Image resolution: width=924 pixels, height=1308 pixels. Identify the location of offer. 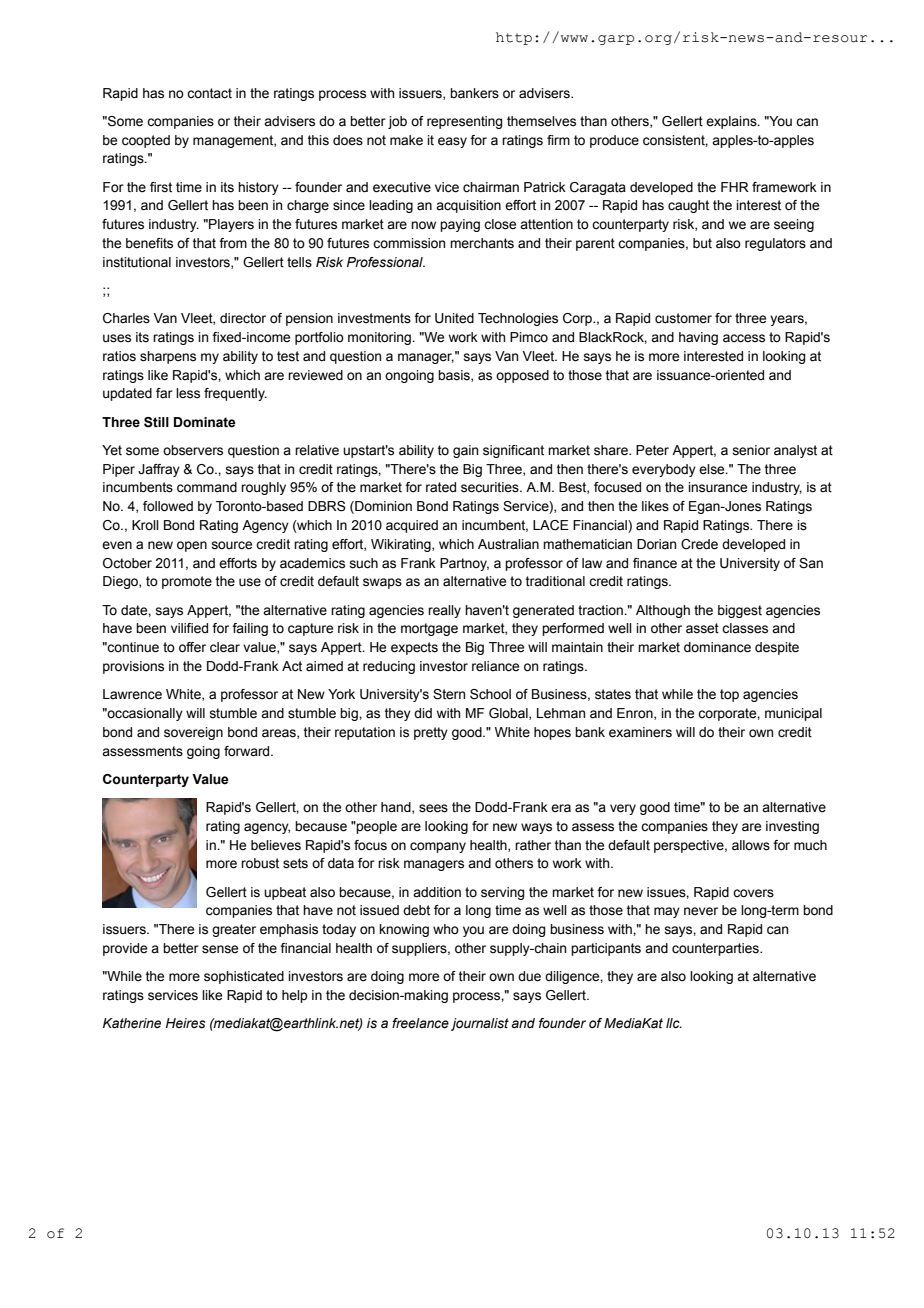
(192, 647).
